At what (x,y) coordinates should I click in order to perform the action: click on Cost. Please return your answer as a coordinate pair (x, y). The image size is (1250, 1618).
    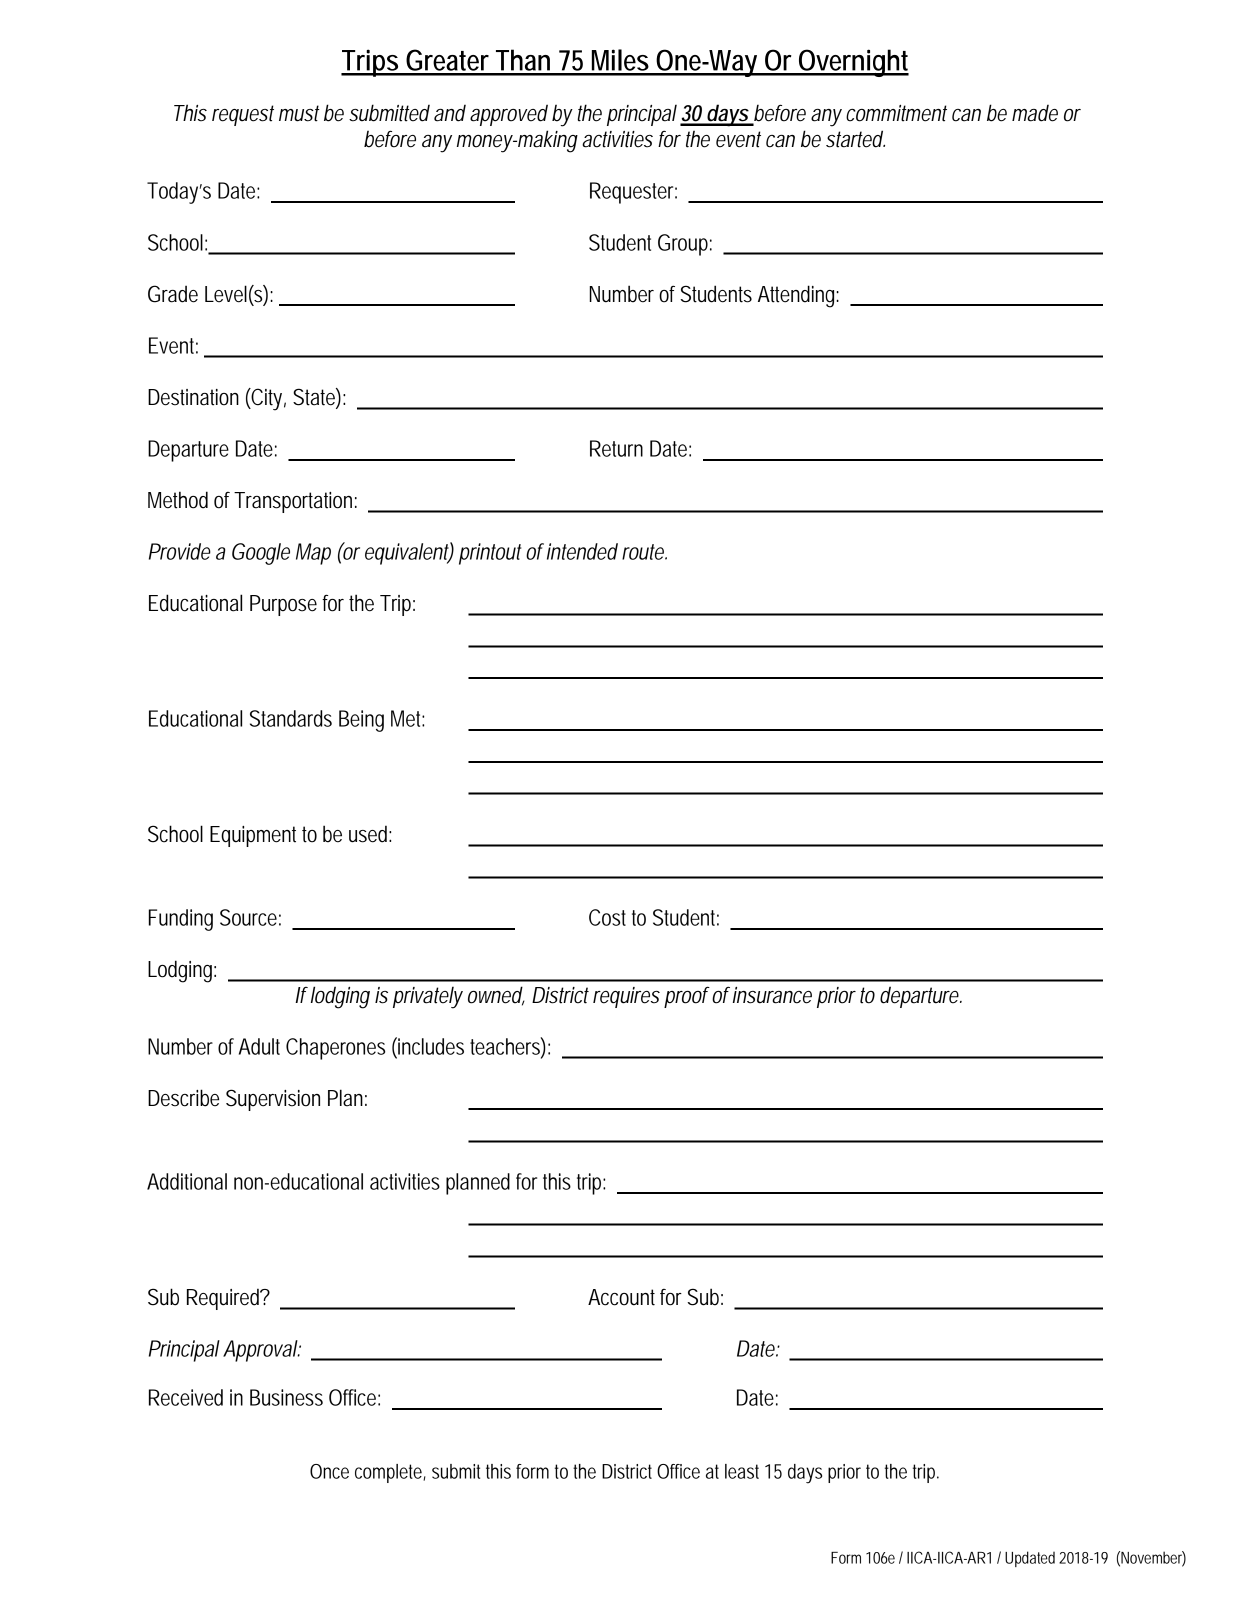
    Looking at the image, I should click on (607, 917).
